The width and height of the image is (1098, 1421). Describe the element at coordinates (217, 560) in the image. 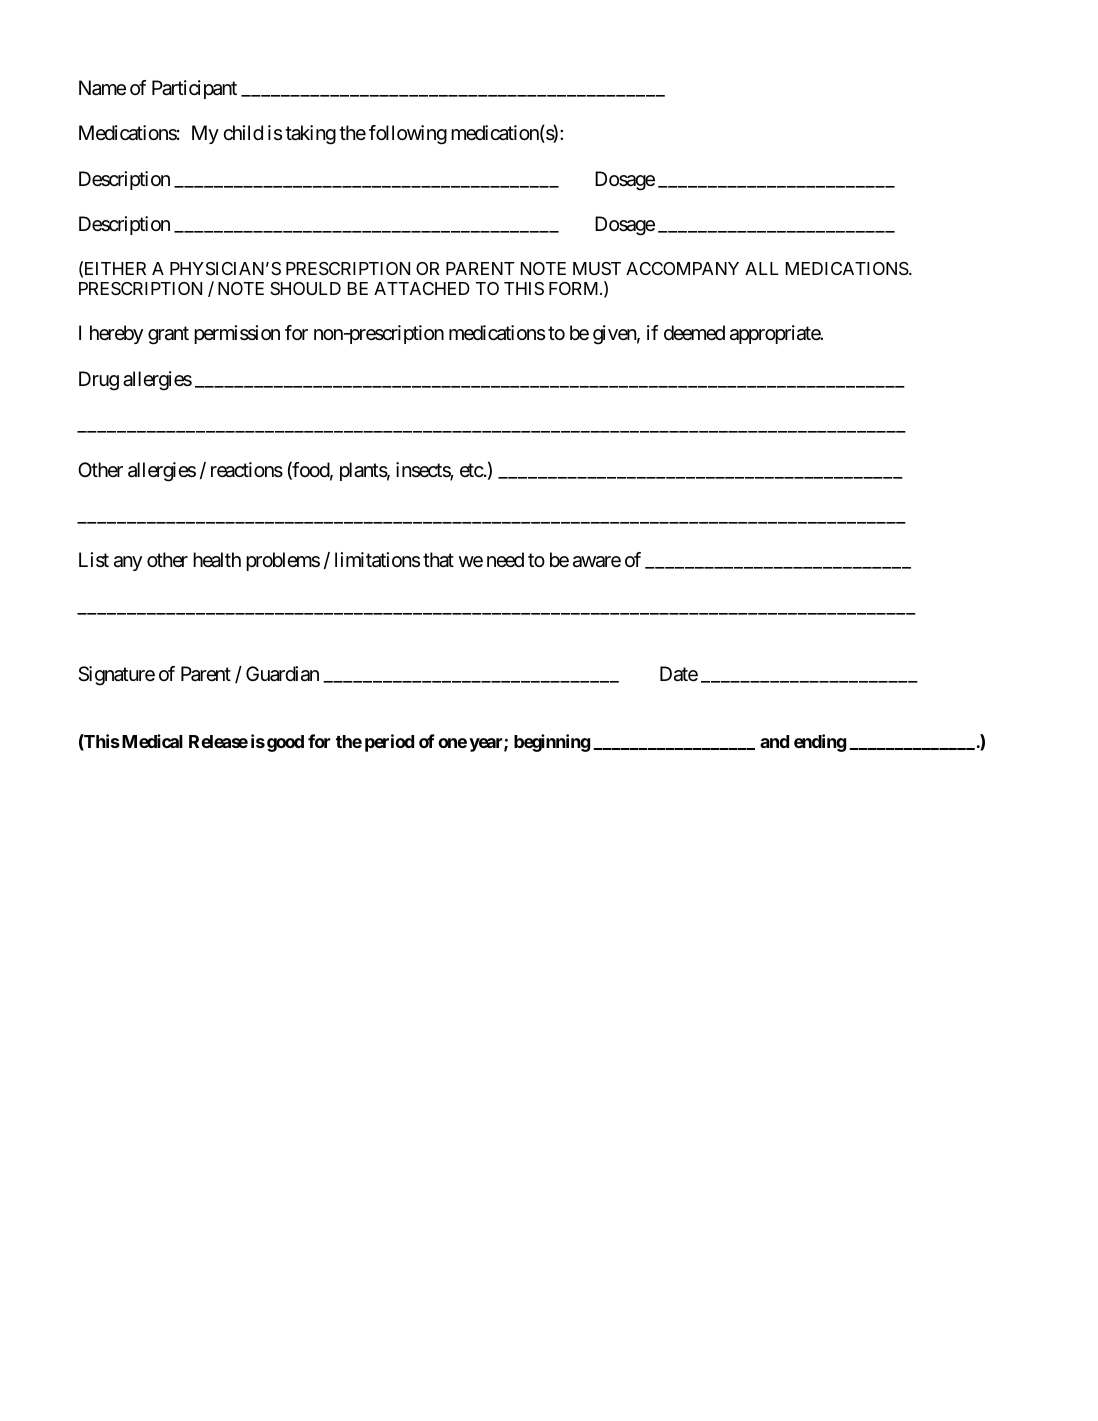

I see `health` at that location.
